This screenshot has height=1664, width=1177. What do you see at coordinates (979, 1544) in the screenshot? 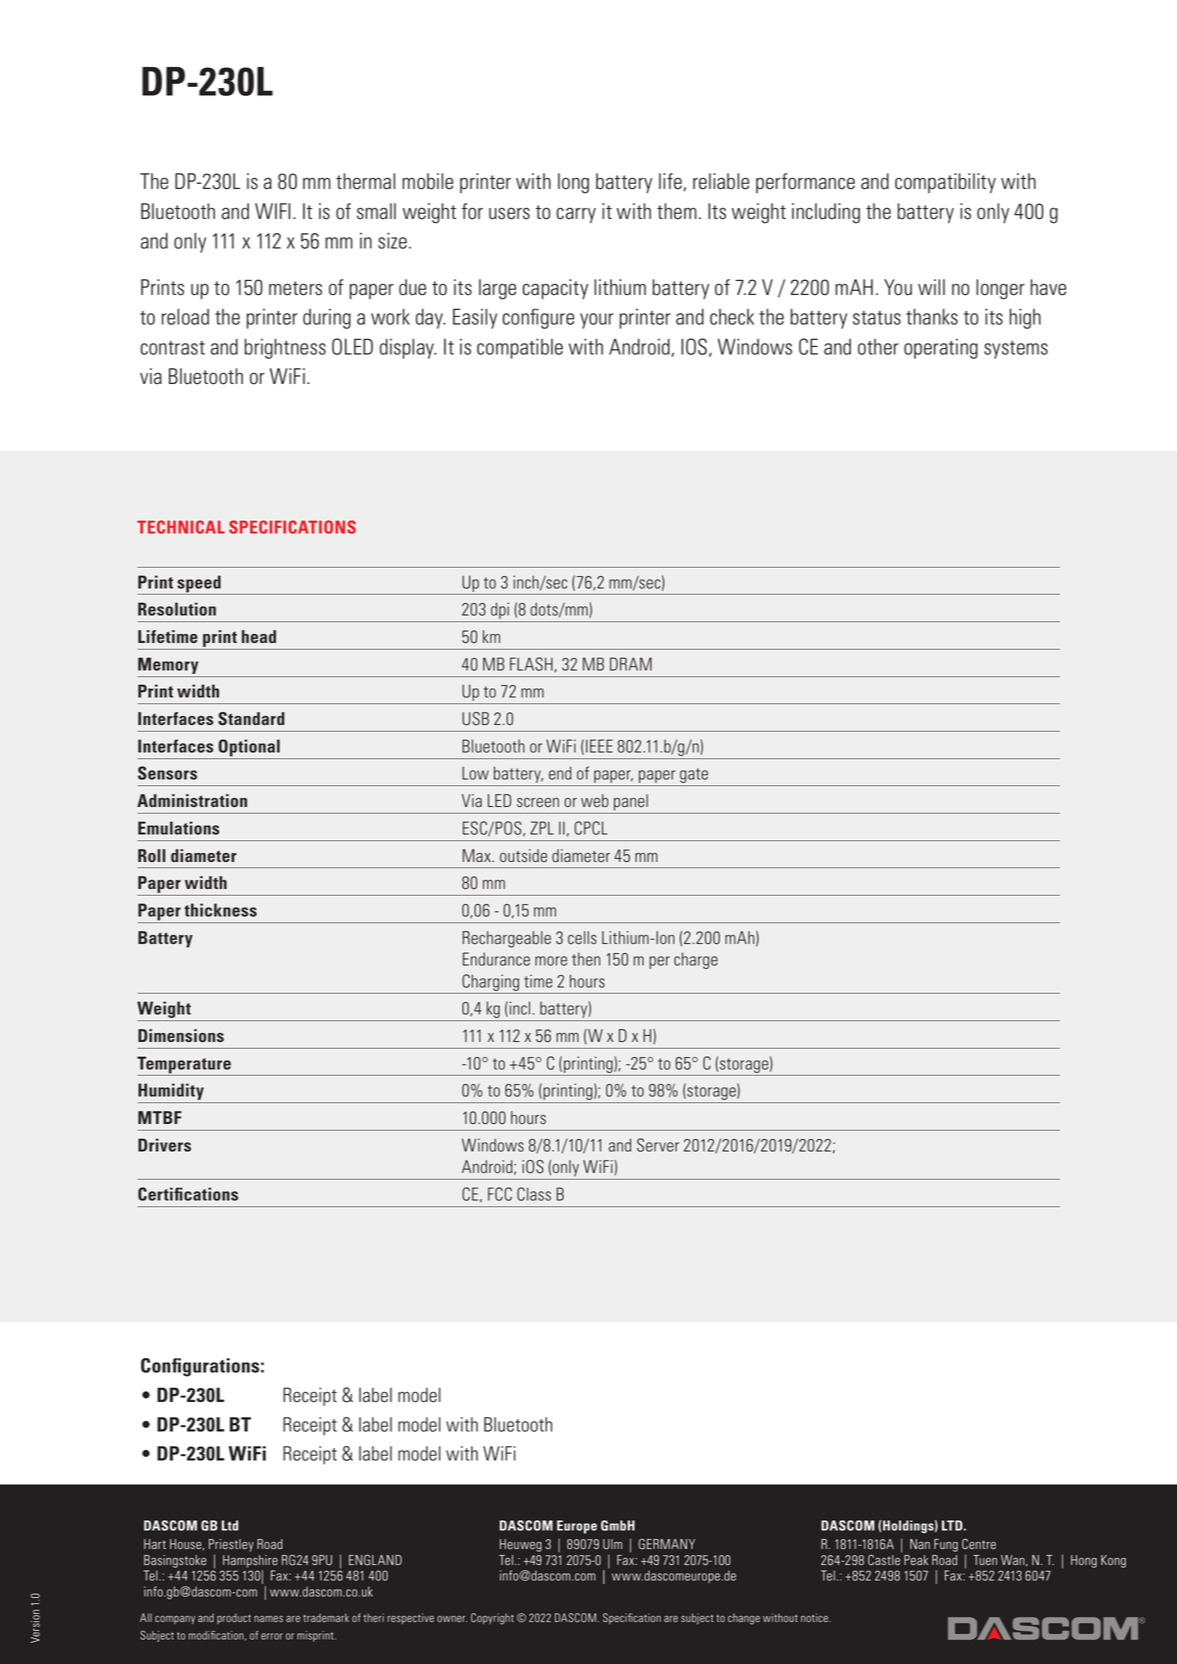
I see `Centre` at bounding box center [979, 1544].
